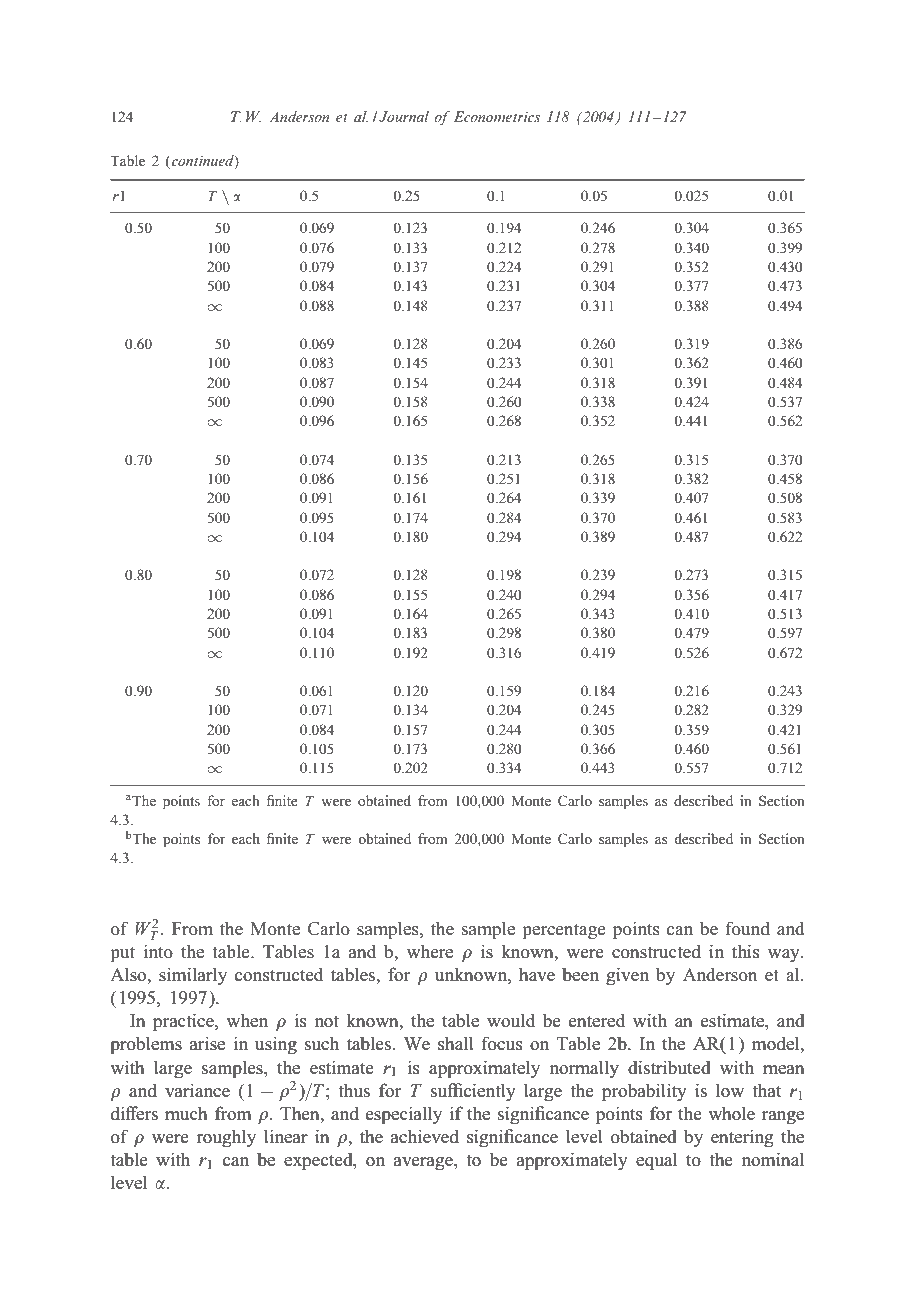 Image resolution: width=906 pixels, height=1316 pixels. Describe the element at coordinates (497, 116) in the page. I see `Econometrics` at that location.
